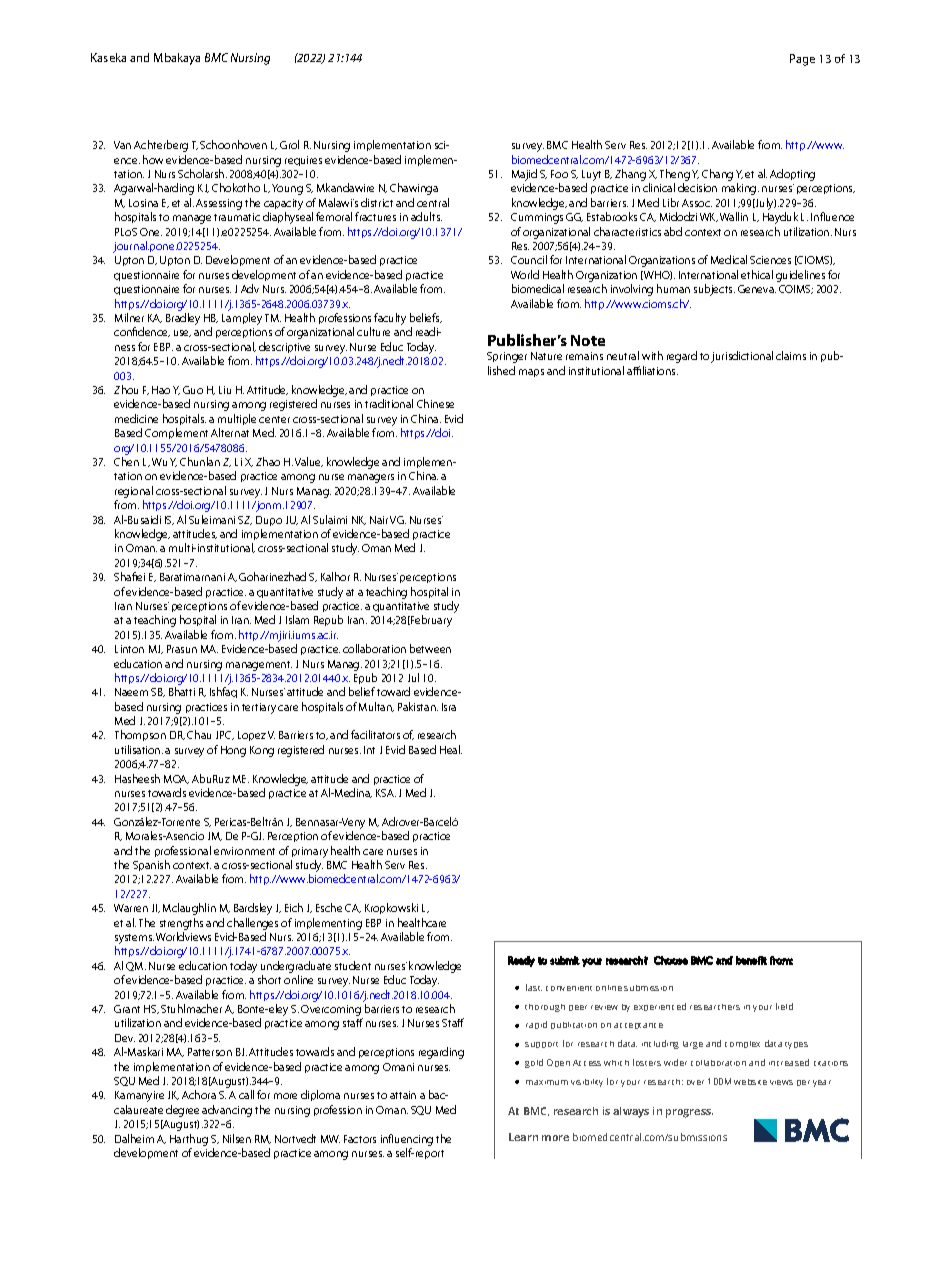  What do you see at coordinates (784, 1006) in the screenshot?
I see `field` at bounding box center [784, 1006].
